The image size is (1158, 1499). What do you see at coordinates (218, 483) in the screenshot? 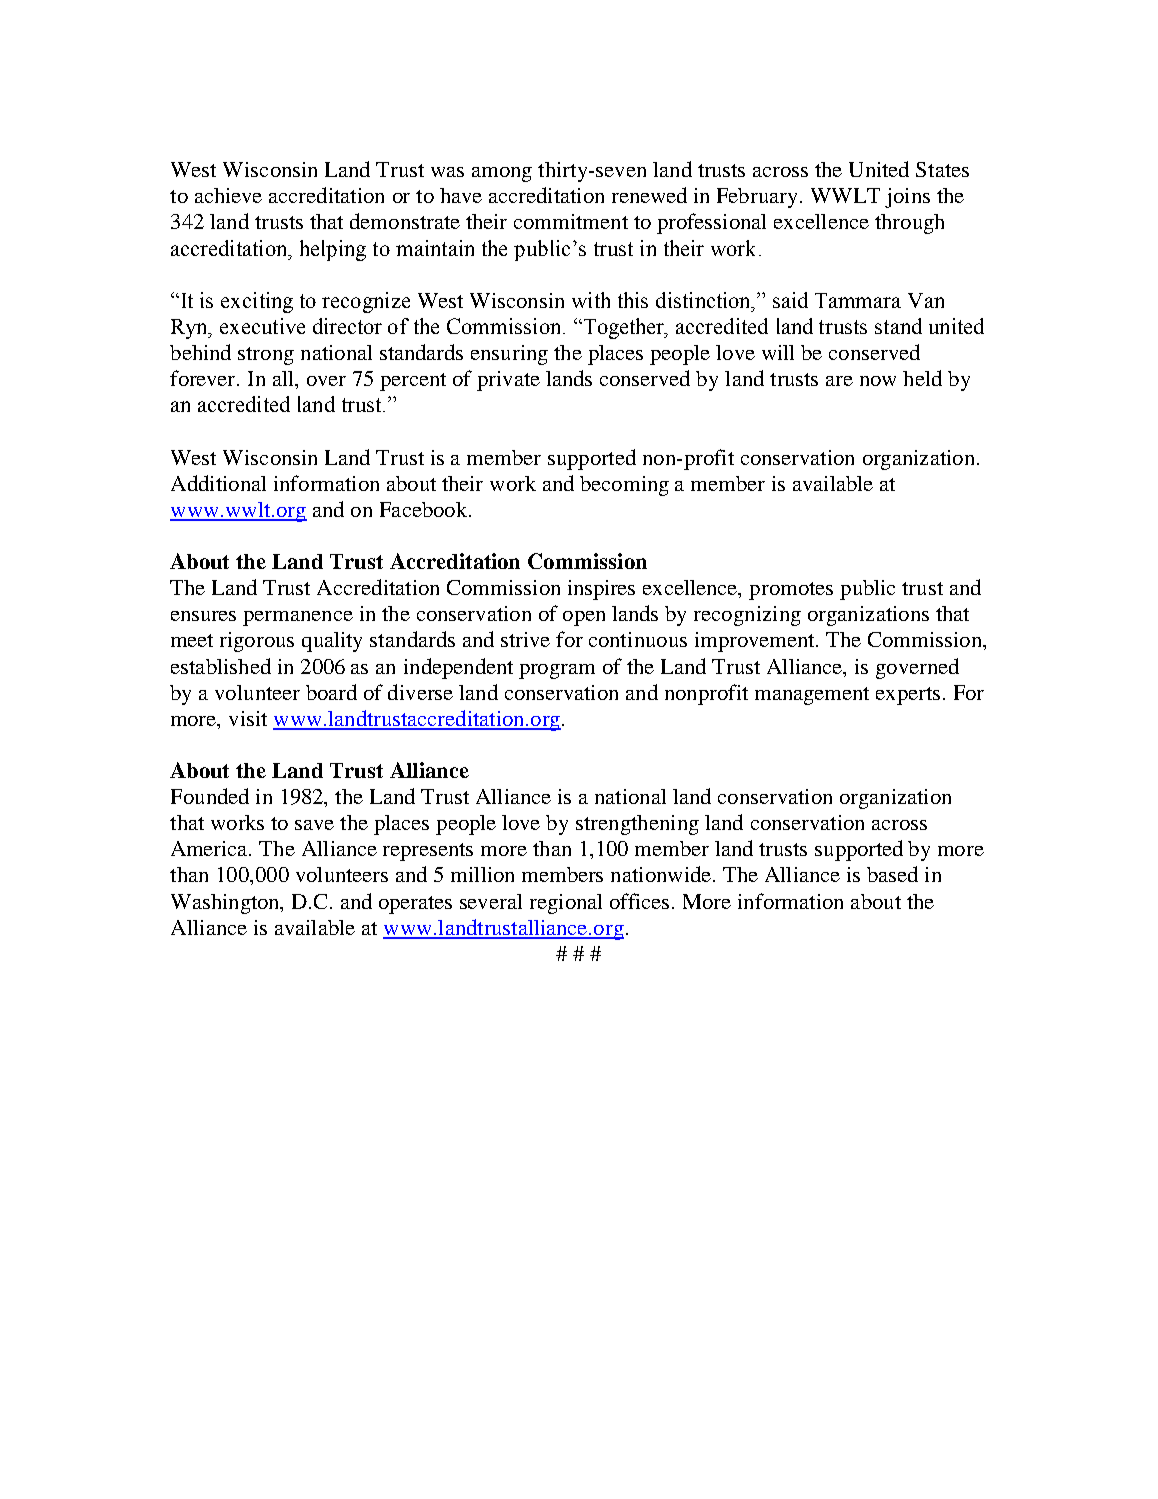
I see `Additional` at bounding box center [218, 483].
